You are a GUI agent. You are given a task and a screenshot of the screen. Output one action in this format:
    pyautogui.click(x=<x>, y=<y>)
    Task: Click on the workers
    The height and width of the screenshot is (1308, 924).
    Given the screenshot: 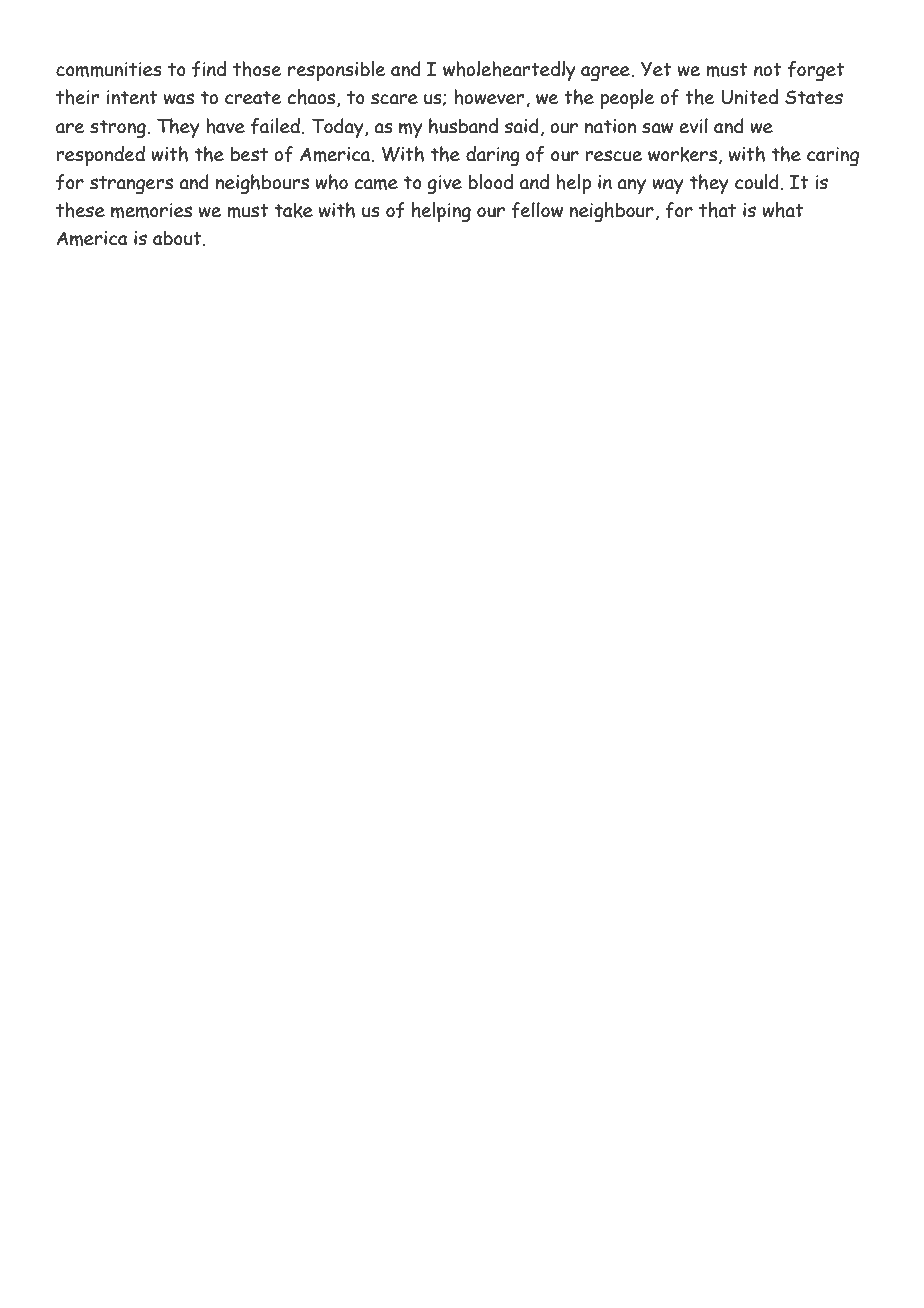 What is the action you would take?
    pyautogui.click(x=682, y=154)
